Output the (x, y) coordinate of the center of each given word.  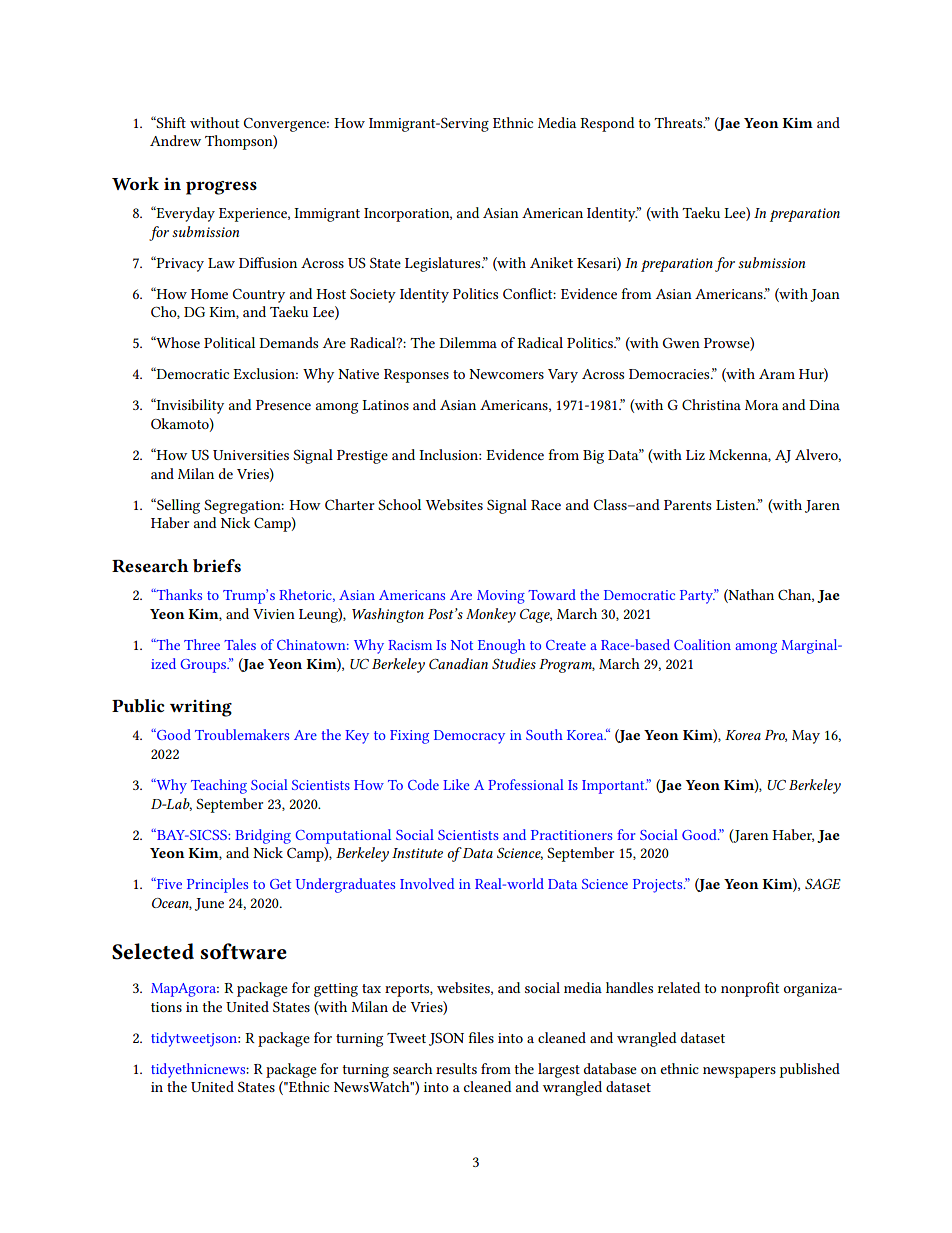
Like (456, 784)
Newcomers (506, 374)
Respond (607, 124)
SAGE (823, 884)
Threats (679, 122)
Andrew (175, 140)
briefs (217, 565)
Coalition (702, 644)
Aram (777, 374)
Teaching (219, 786)
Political (229, 342)
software (243, 951)
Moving (501, 597)
